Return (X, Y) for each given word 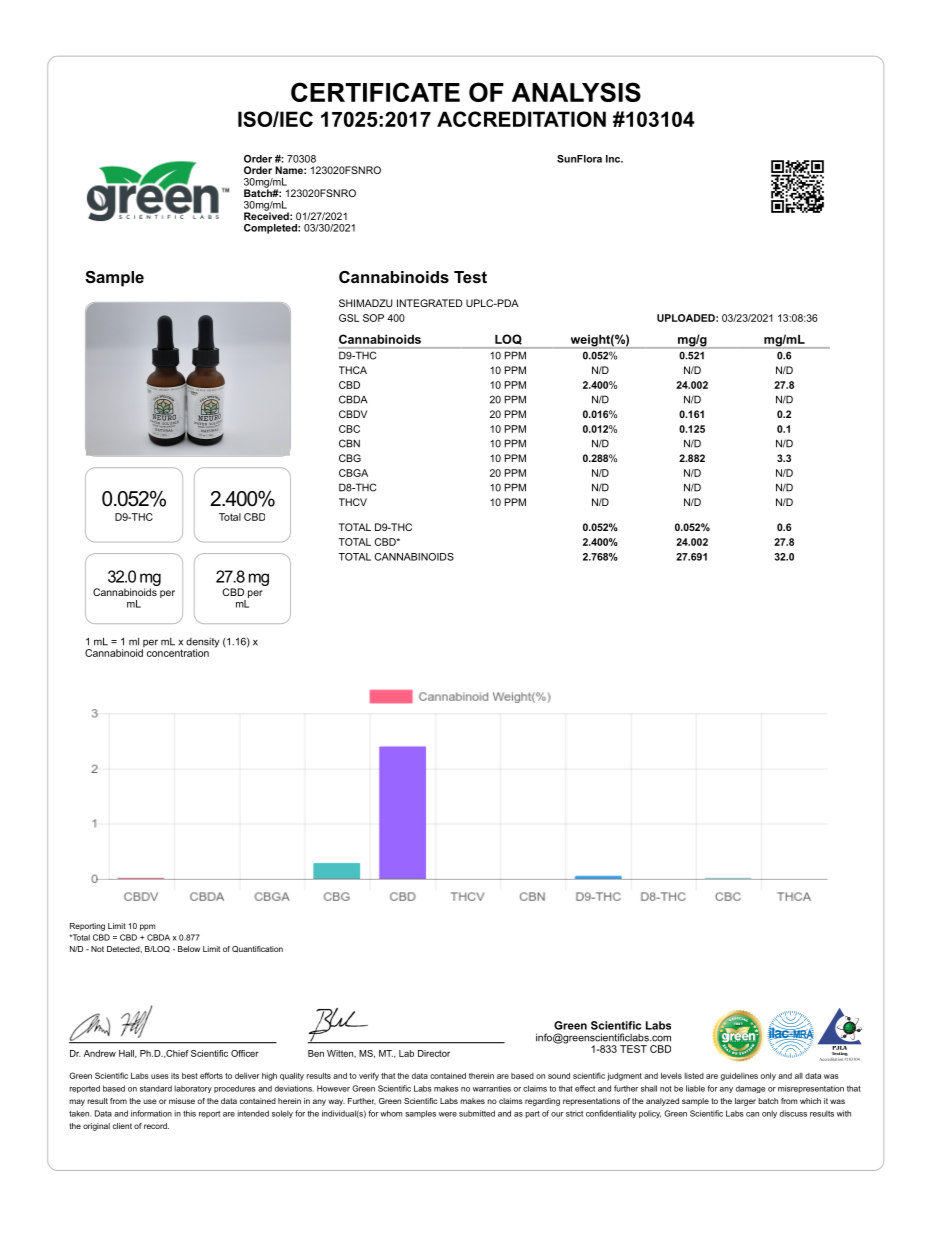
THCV (353, 502)
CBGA (353, 473)
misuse (182, 1101)
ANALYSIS (576, 92)
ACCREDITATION (521, 119)
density (202, 644)
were (448, 1114)
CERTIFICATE (375, 92)
